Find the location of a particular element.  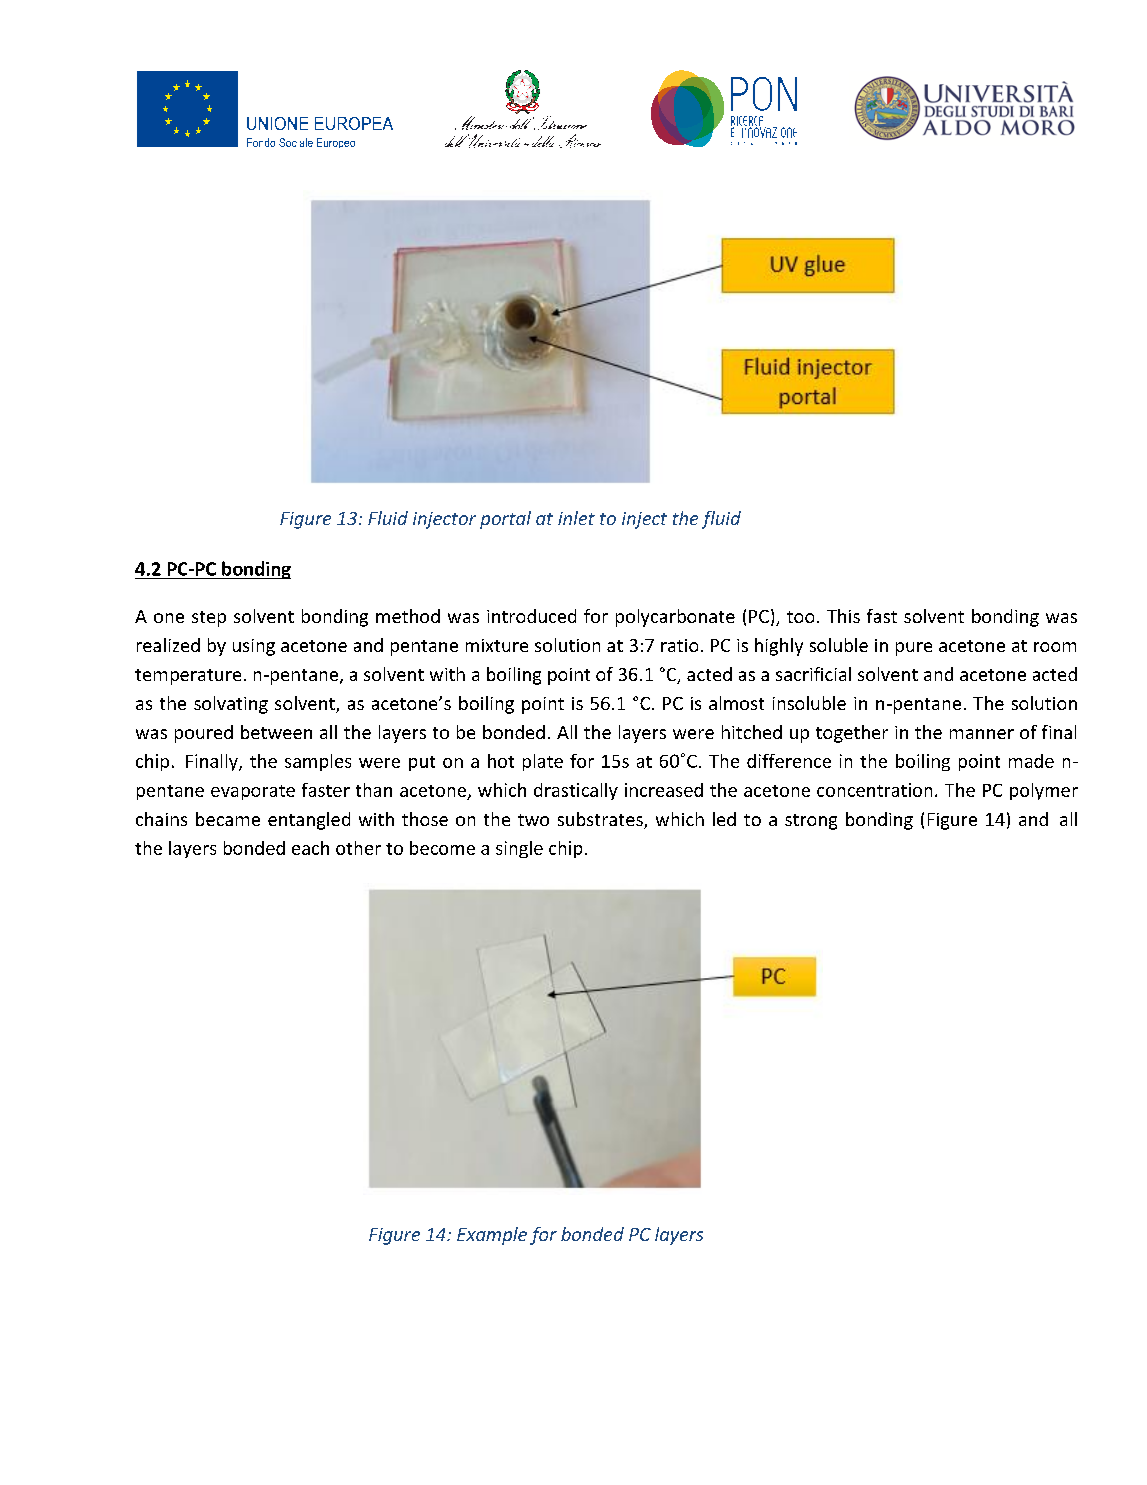

step is located at coordinates (209, 619).
